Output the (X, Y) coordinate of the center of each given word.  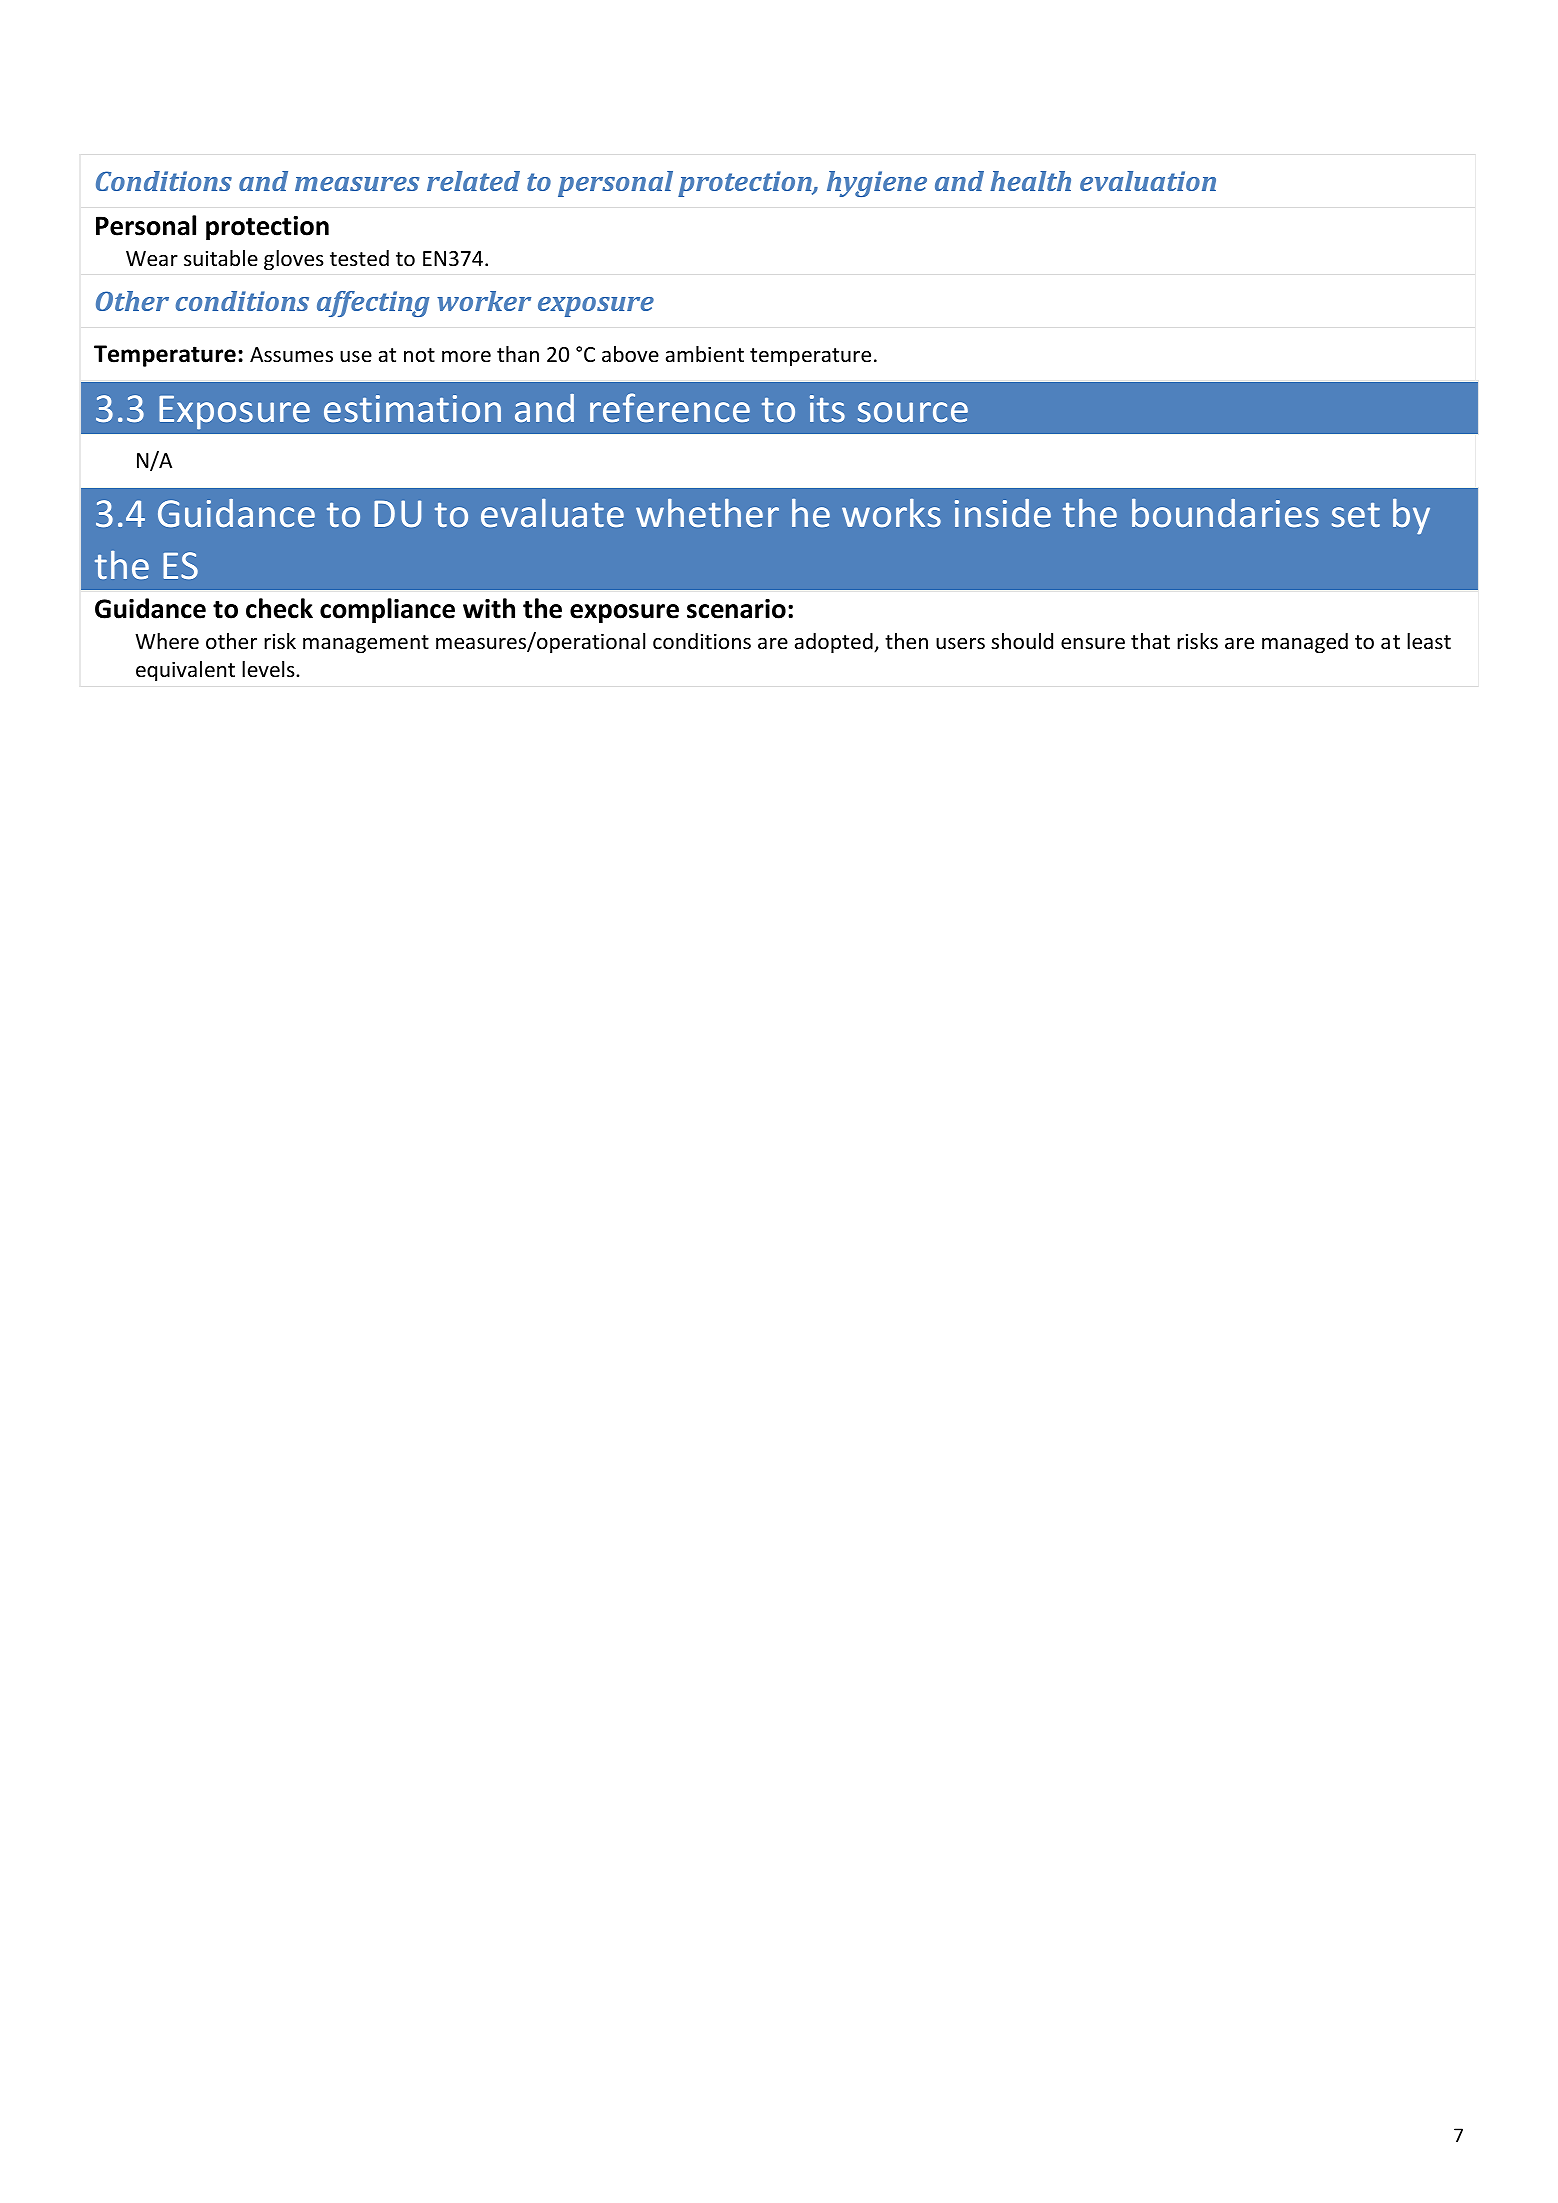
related (473, 181)
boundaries (1225, 513)
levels (269, 669)
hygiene (877, 184)
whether (707, 513)
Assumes (291, 355)
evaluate (552, 513)
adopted (835, 643)
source (913, 412)
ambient (705, 354)
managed (1305, 643)
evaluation (1148, 181)
